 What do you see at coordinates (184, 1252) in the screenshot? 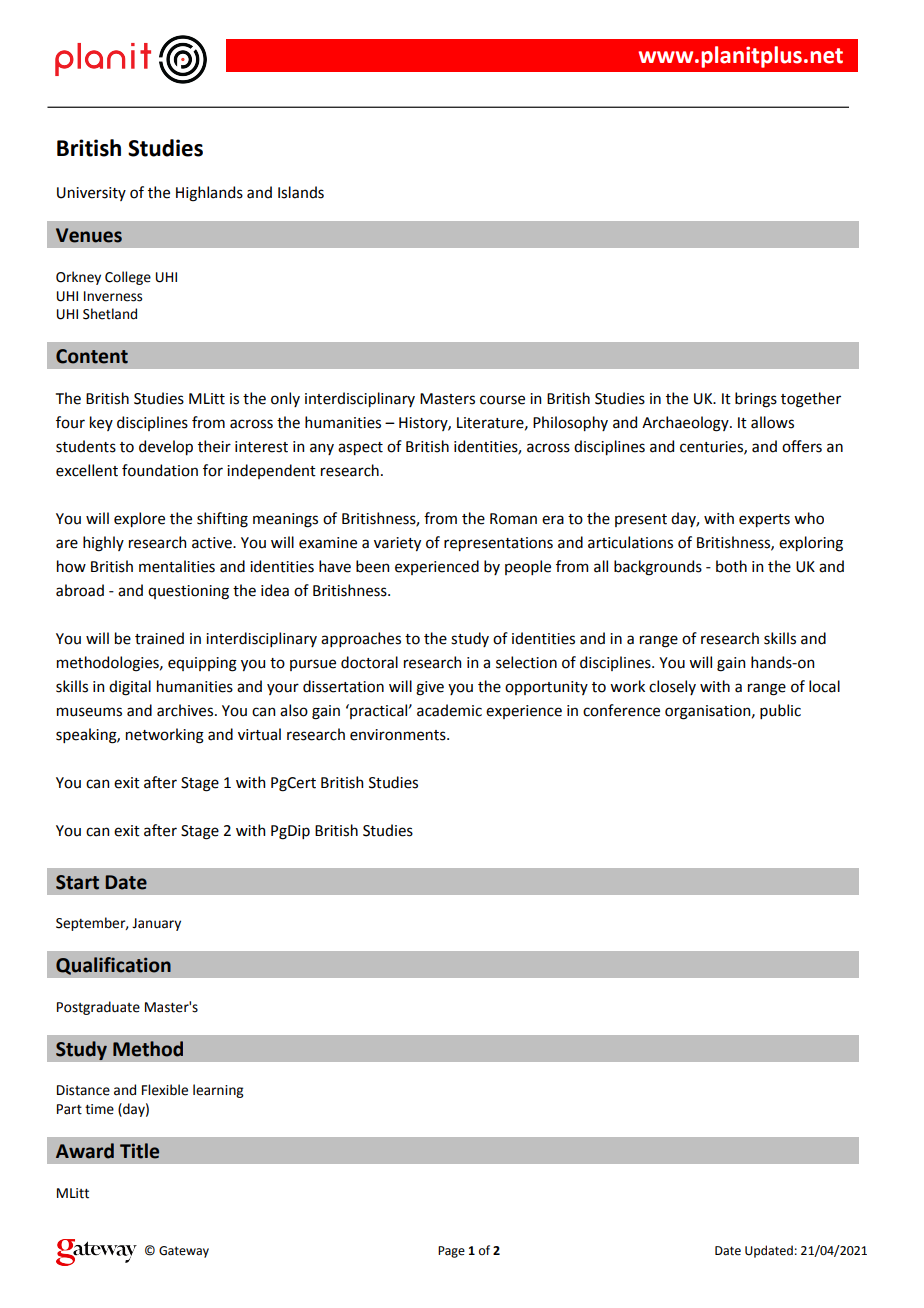
I see `Gateway` at bounding box center [184, 1252].
